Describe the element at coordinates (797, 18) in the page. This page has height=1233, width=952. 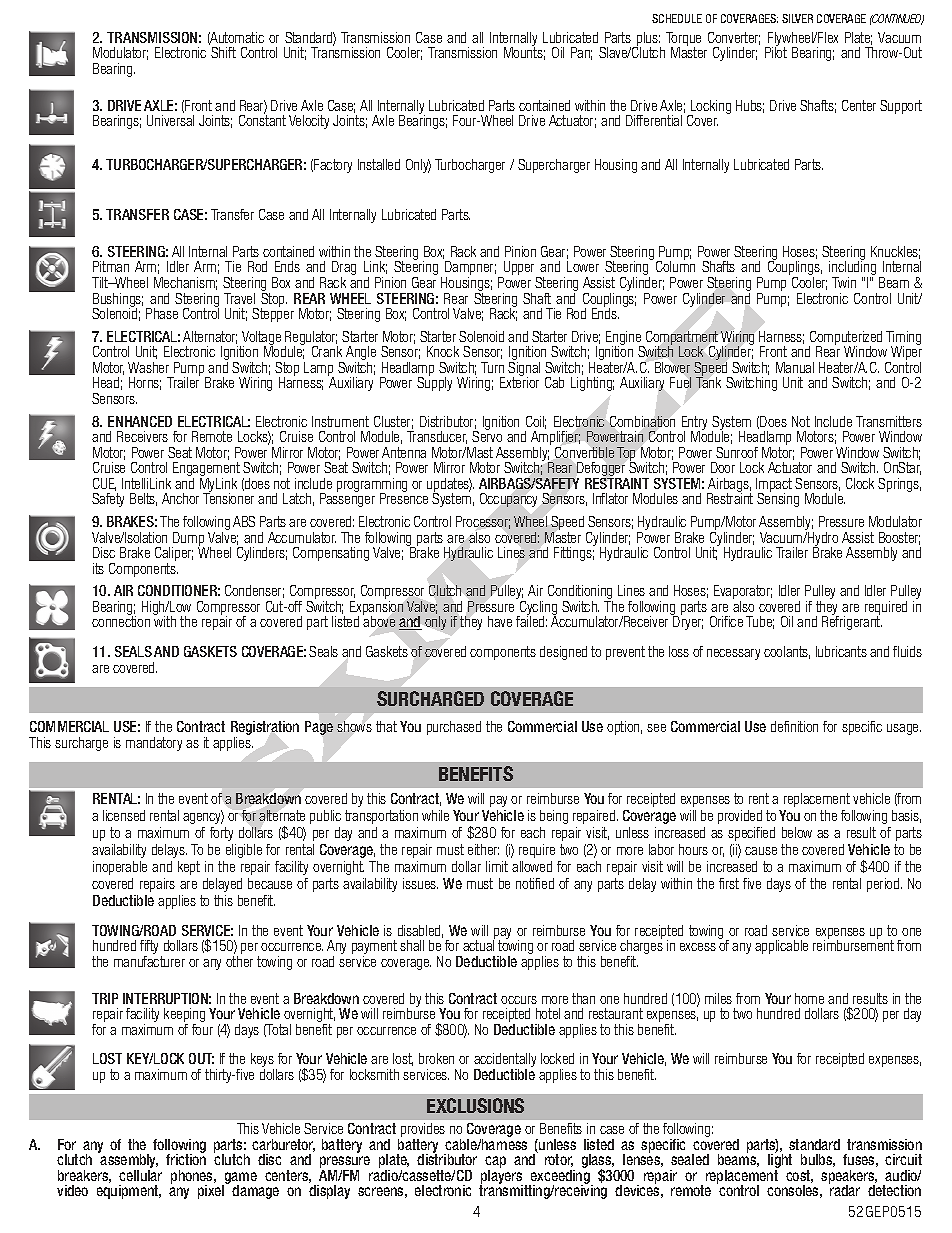
I see `SILVER` at that location.
